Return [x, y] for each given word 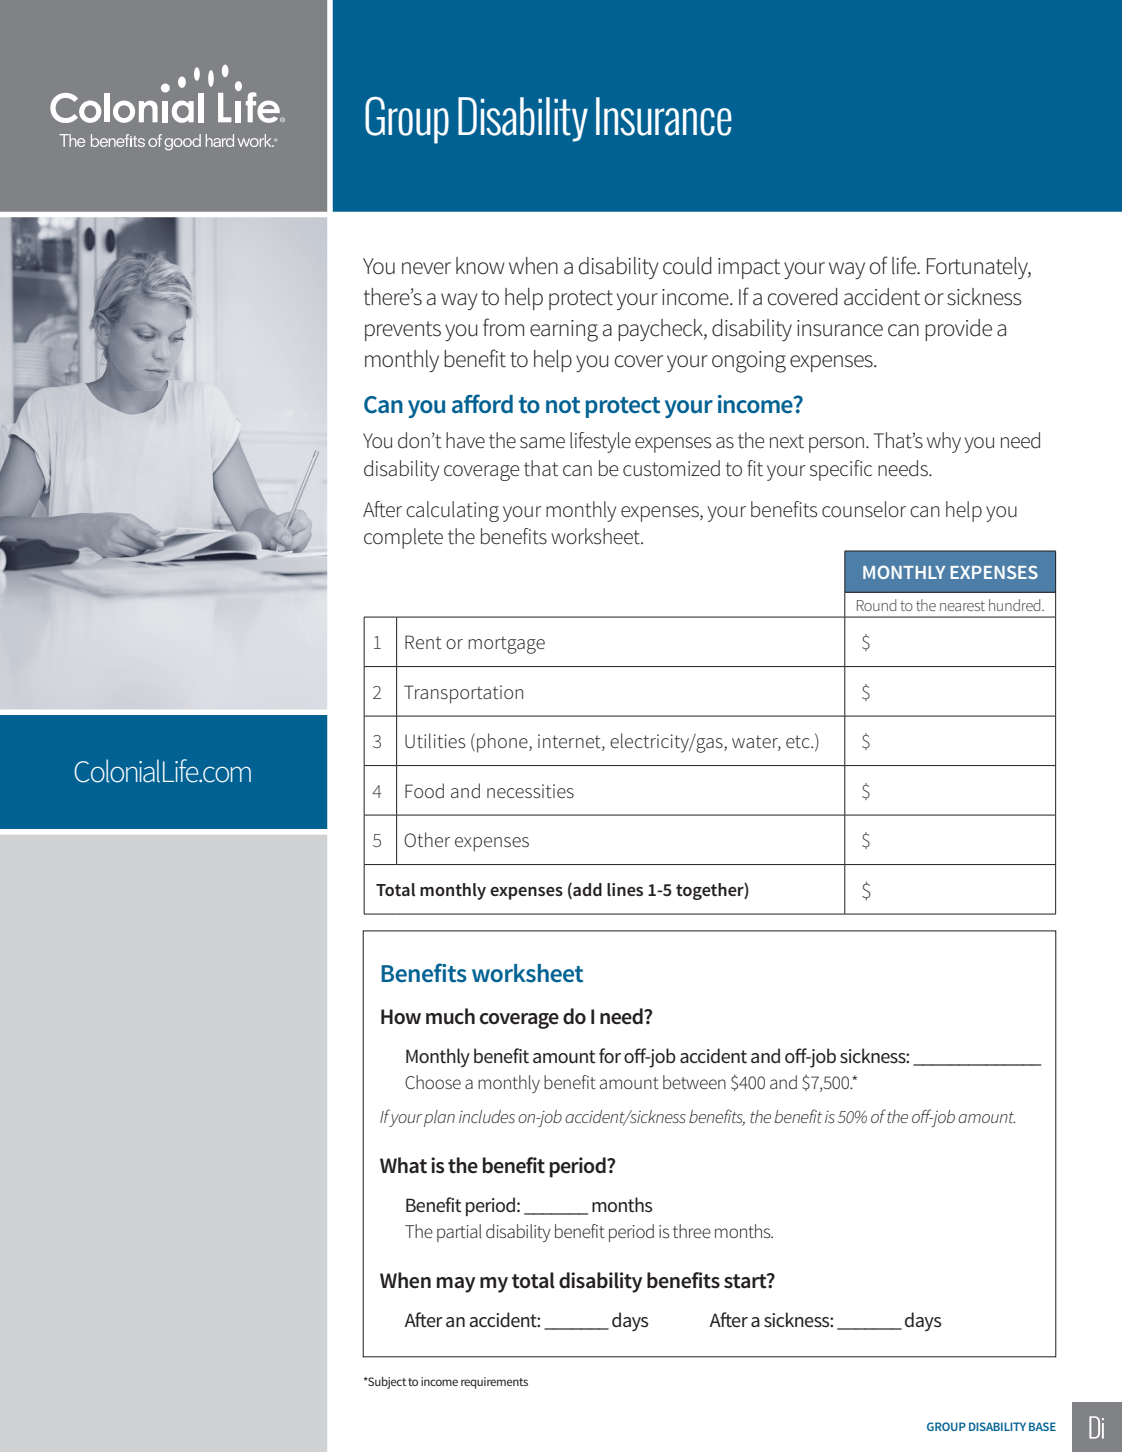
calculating [452, 511]
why [944, 442]
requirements [494, 1383]
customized [671, 468]
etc [799, 741]
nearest [962, 606]
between [694, 1082]
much [450, 1016]
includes [487, 1116]
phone [503, 743]
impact [749, 268]
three [692, 1231]
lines [625, 889]
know [480, 265]
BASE [1042, 1426]
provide [958, 330]
